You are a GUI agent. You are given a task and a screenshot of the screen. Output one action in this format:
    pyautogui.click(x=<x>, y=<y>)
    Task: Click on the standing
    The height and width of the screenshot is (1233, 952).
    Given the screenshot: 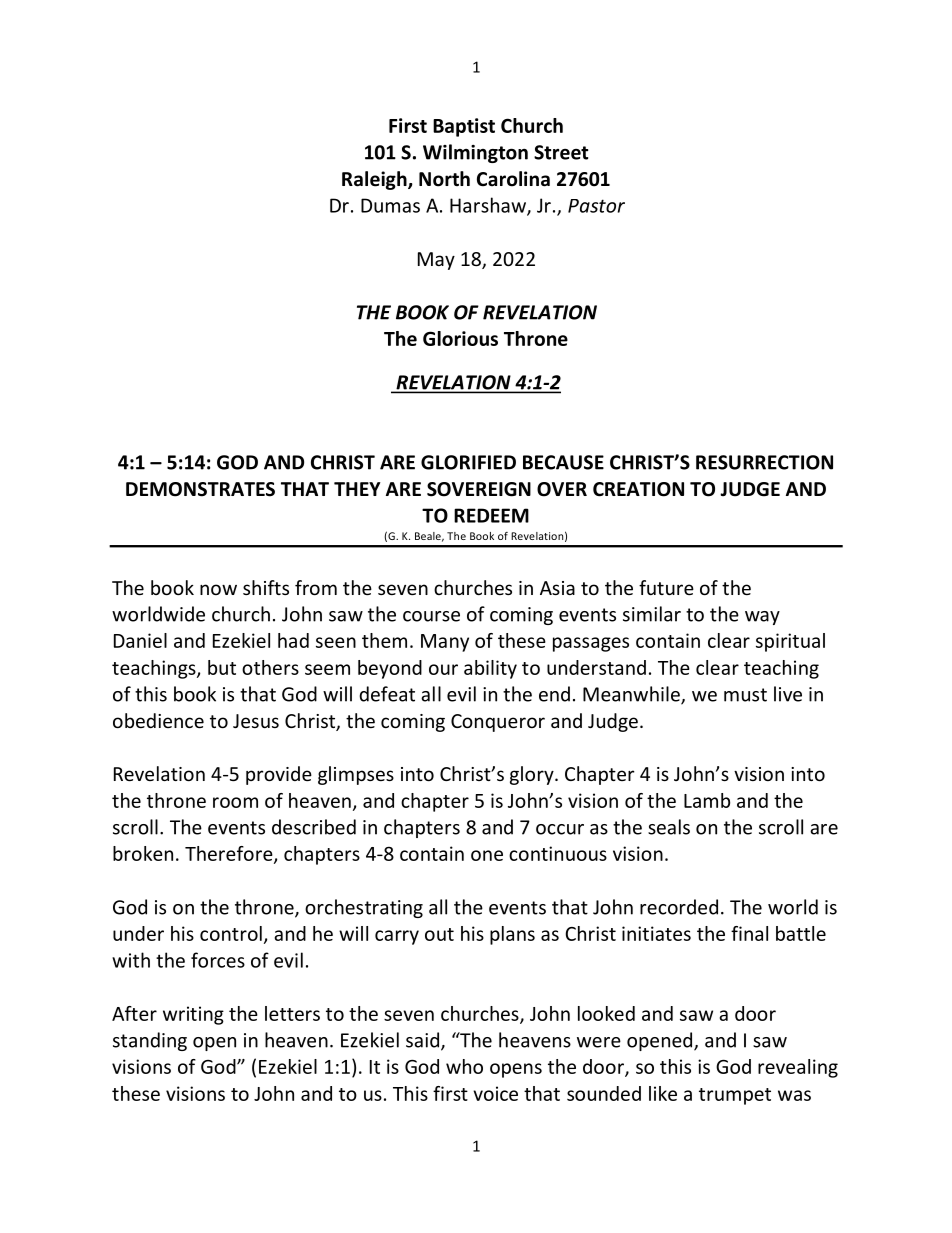 What is the action you would take?
    pyautogui.click(x=150, y=1041)
